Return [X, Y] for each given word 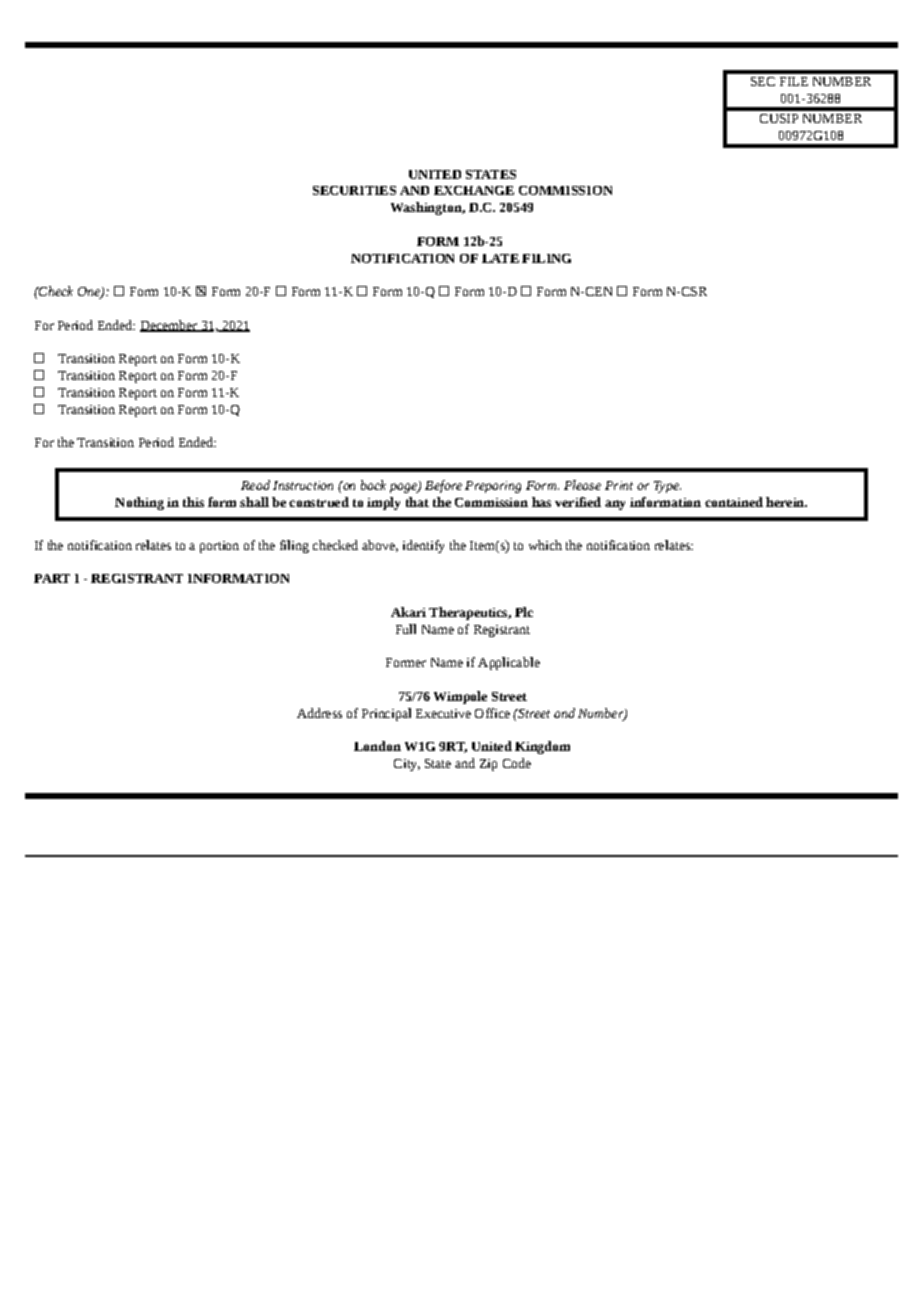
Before [443, 486]
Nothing [139, 503]
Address [319, 713]
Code [517, 763]
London [377, 746]
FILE [794, 81]
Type [667, 487]
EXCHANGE [474, 190]
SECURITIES [354, 190]
